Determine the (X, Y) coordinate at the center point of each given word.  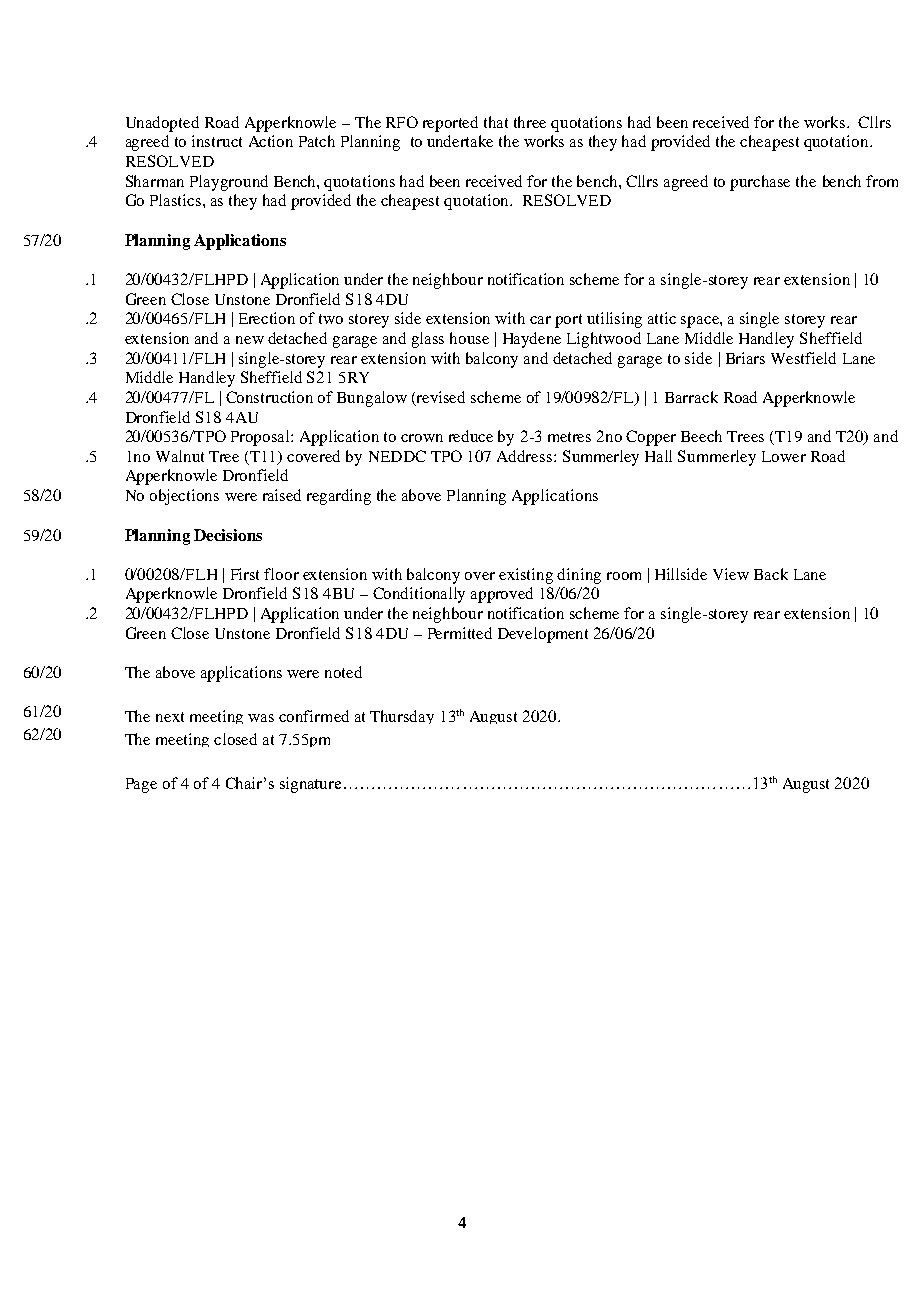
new (250, 340)
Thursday (402, 717)
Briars (745, 358)
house (469, 338)
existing (526, 576)
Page (141, 785)
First (245, 574)
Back (771, 574)
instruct (217, 141)
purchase (760, 183)
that (496, 122)
